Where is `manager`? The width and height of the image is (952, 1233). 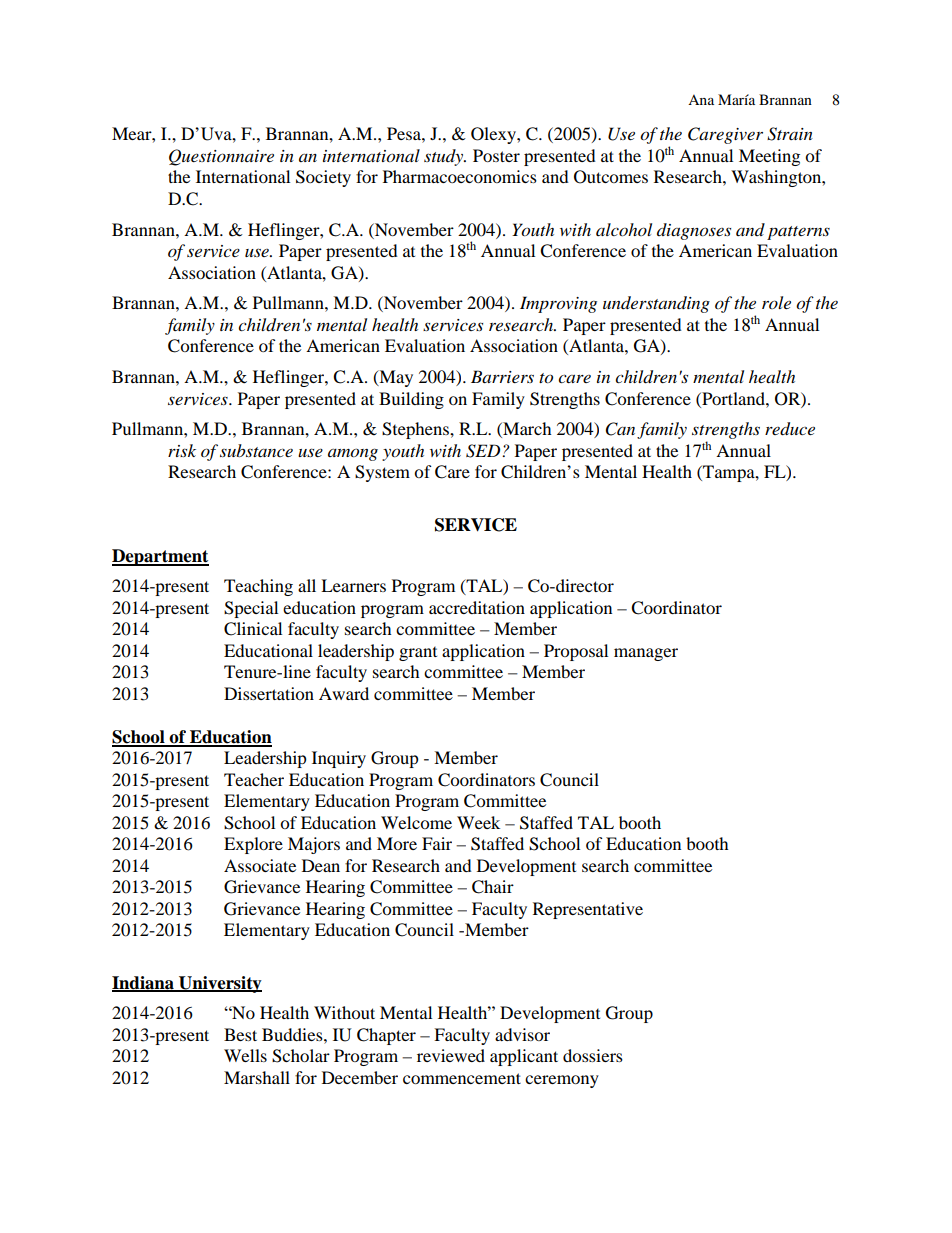
manager is located at coordinates (646, 654).
